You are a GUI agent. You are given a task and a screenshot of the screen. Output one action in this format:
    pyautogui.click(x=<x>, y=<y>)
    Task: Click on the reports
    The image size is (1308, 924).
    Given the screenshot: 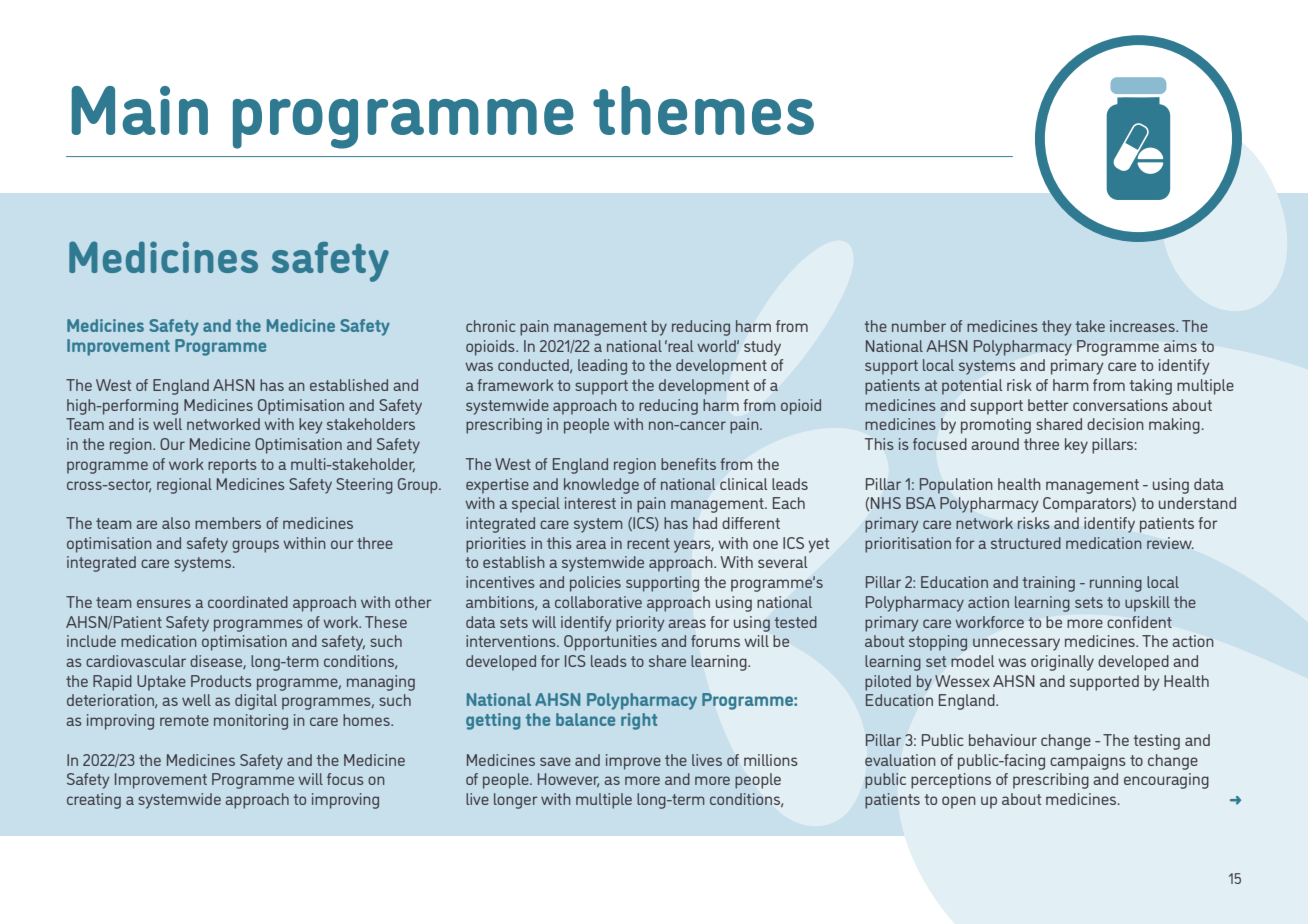 What is the action you would take?
    pyautogui.click(x=232, y=466)
